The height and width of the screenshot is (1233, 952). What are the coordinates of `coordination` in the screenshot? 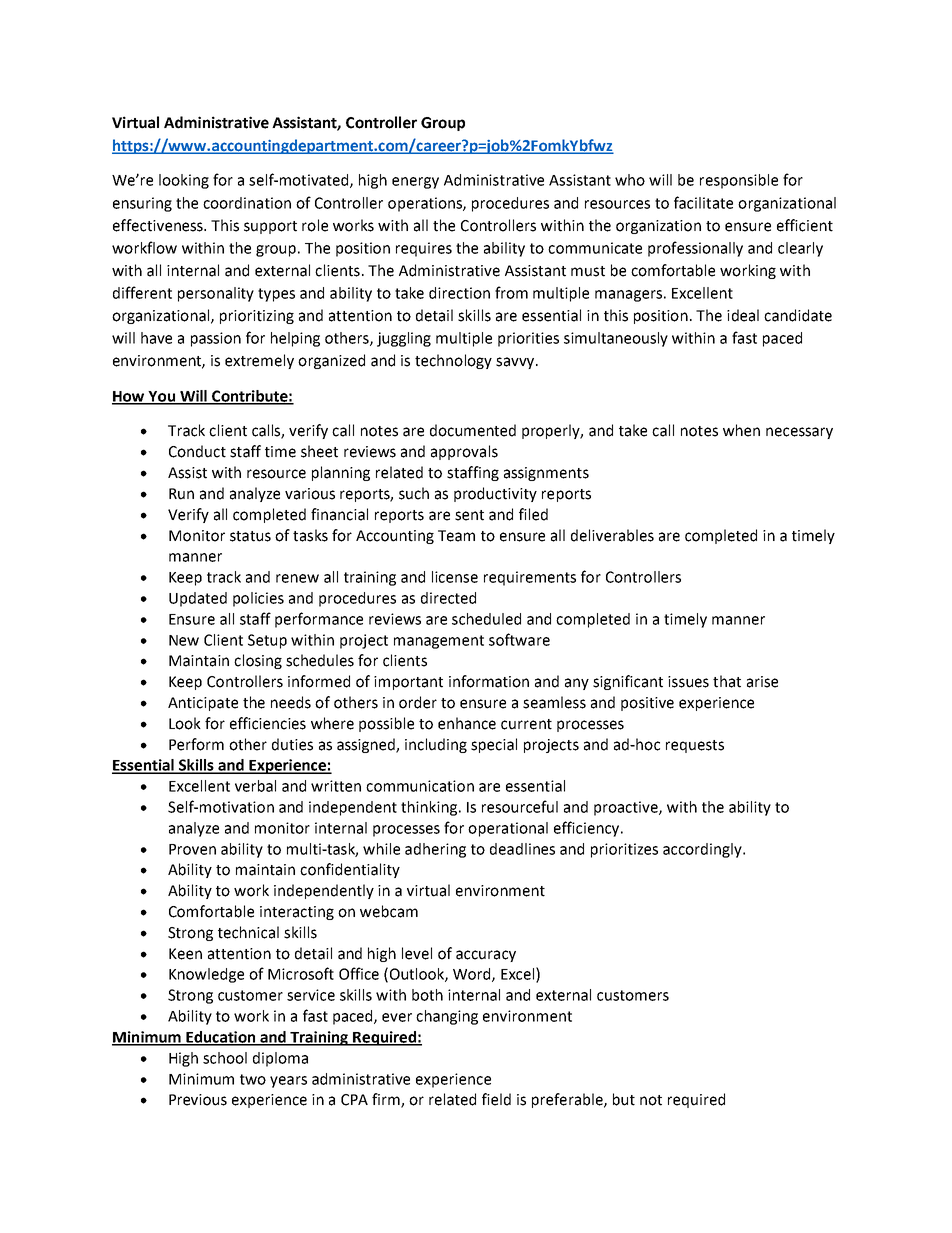 It's located at (247, 203).
